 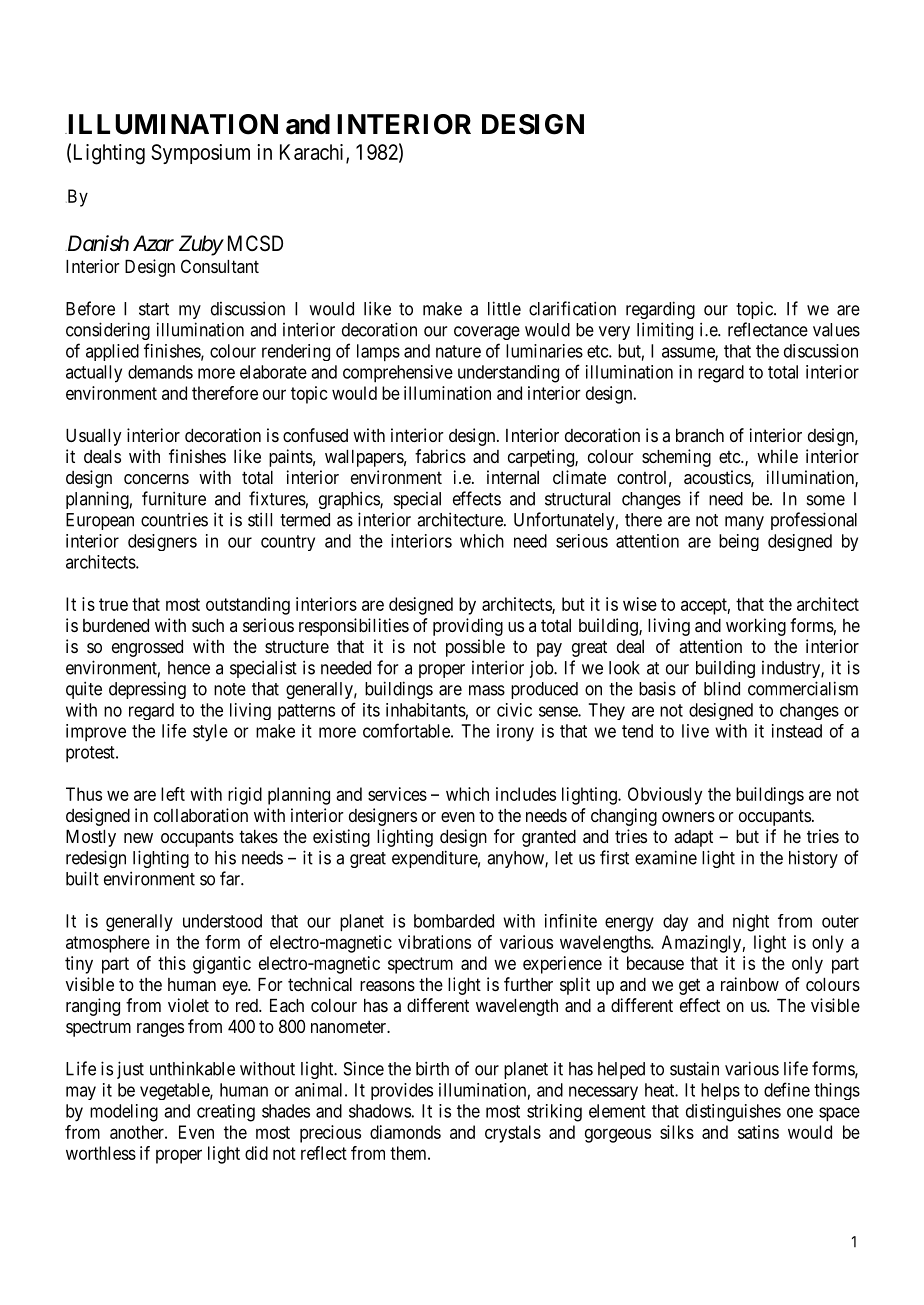 What do you see at coordinates (756, 627) in the document?
I see `working` at bounding box center [756, 627].
